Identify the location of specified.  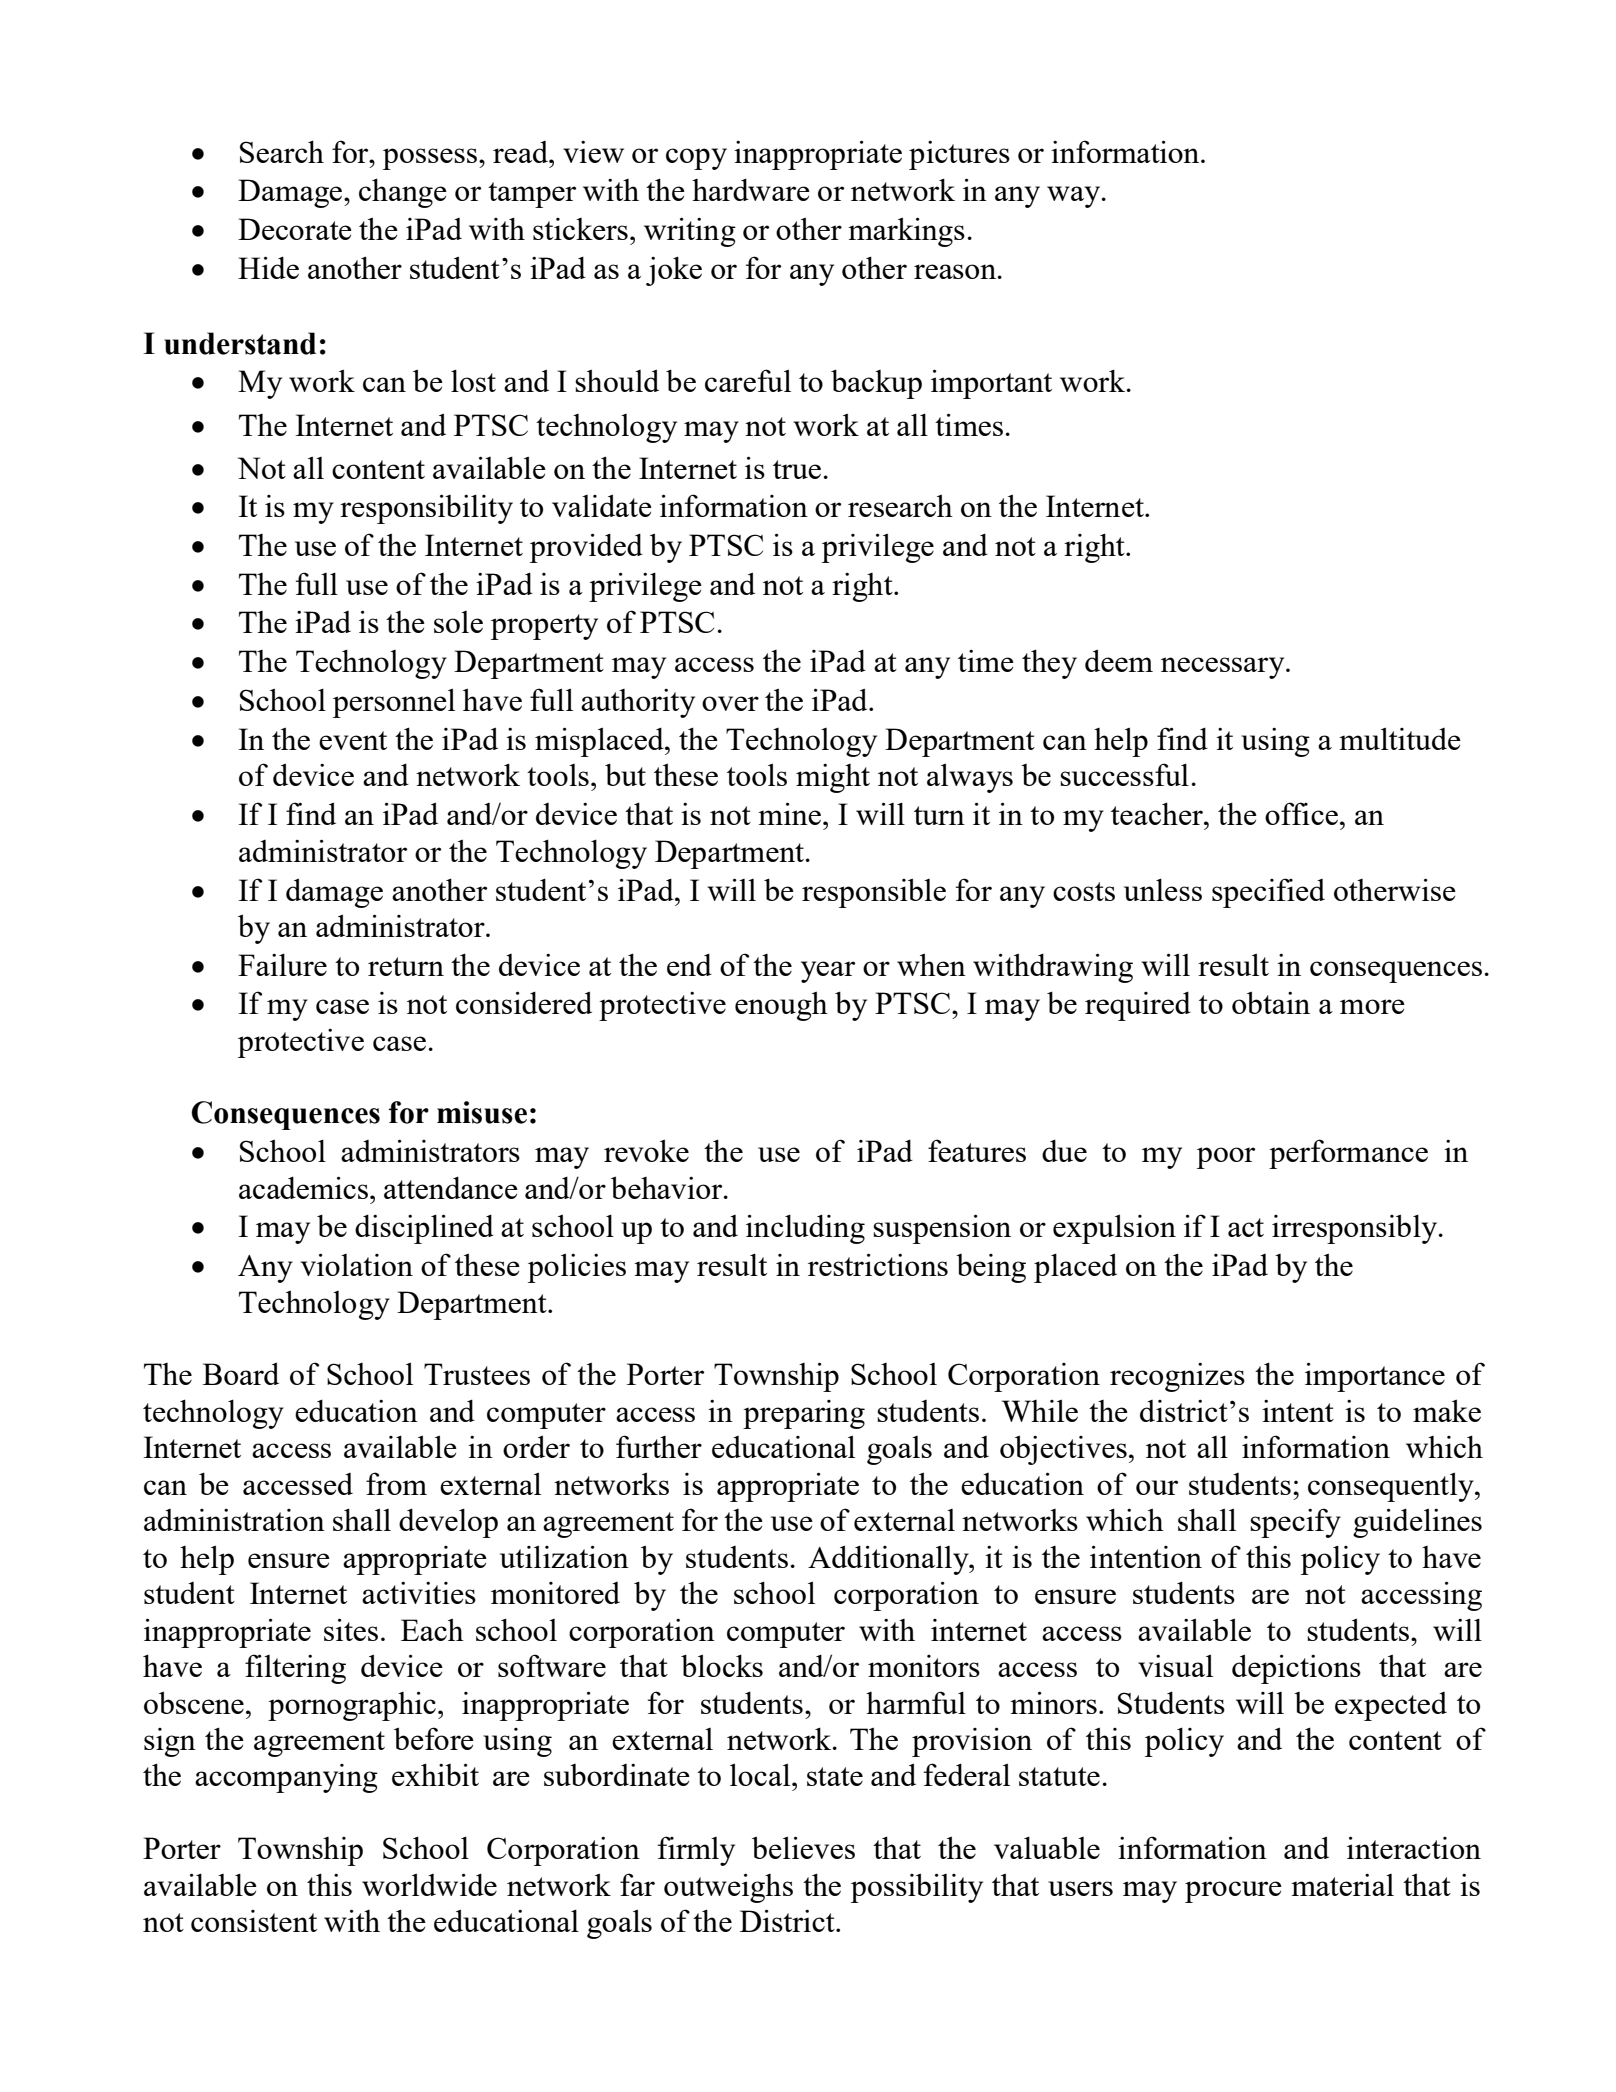
(1268, 893).
